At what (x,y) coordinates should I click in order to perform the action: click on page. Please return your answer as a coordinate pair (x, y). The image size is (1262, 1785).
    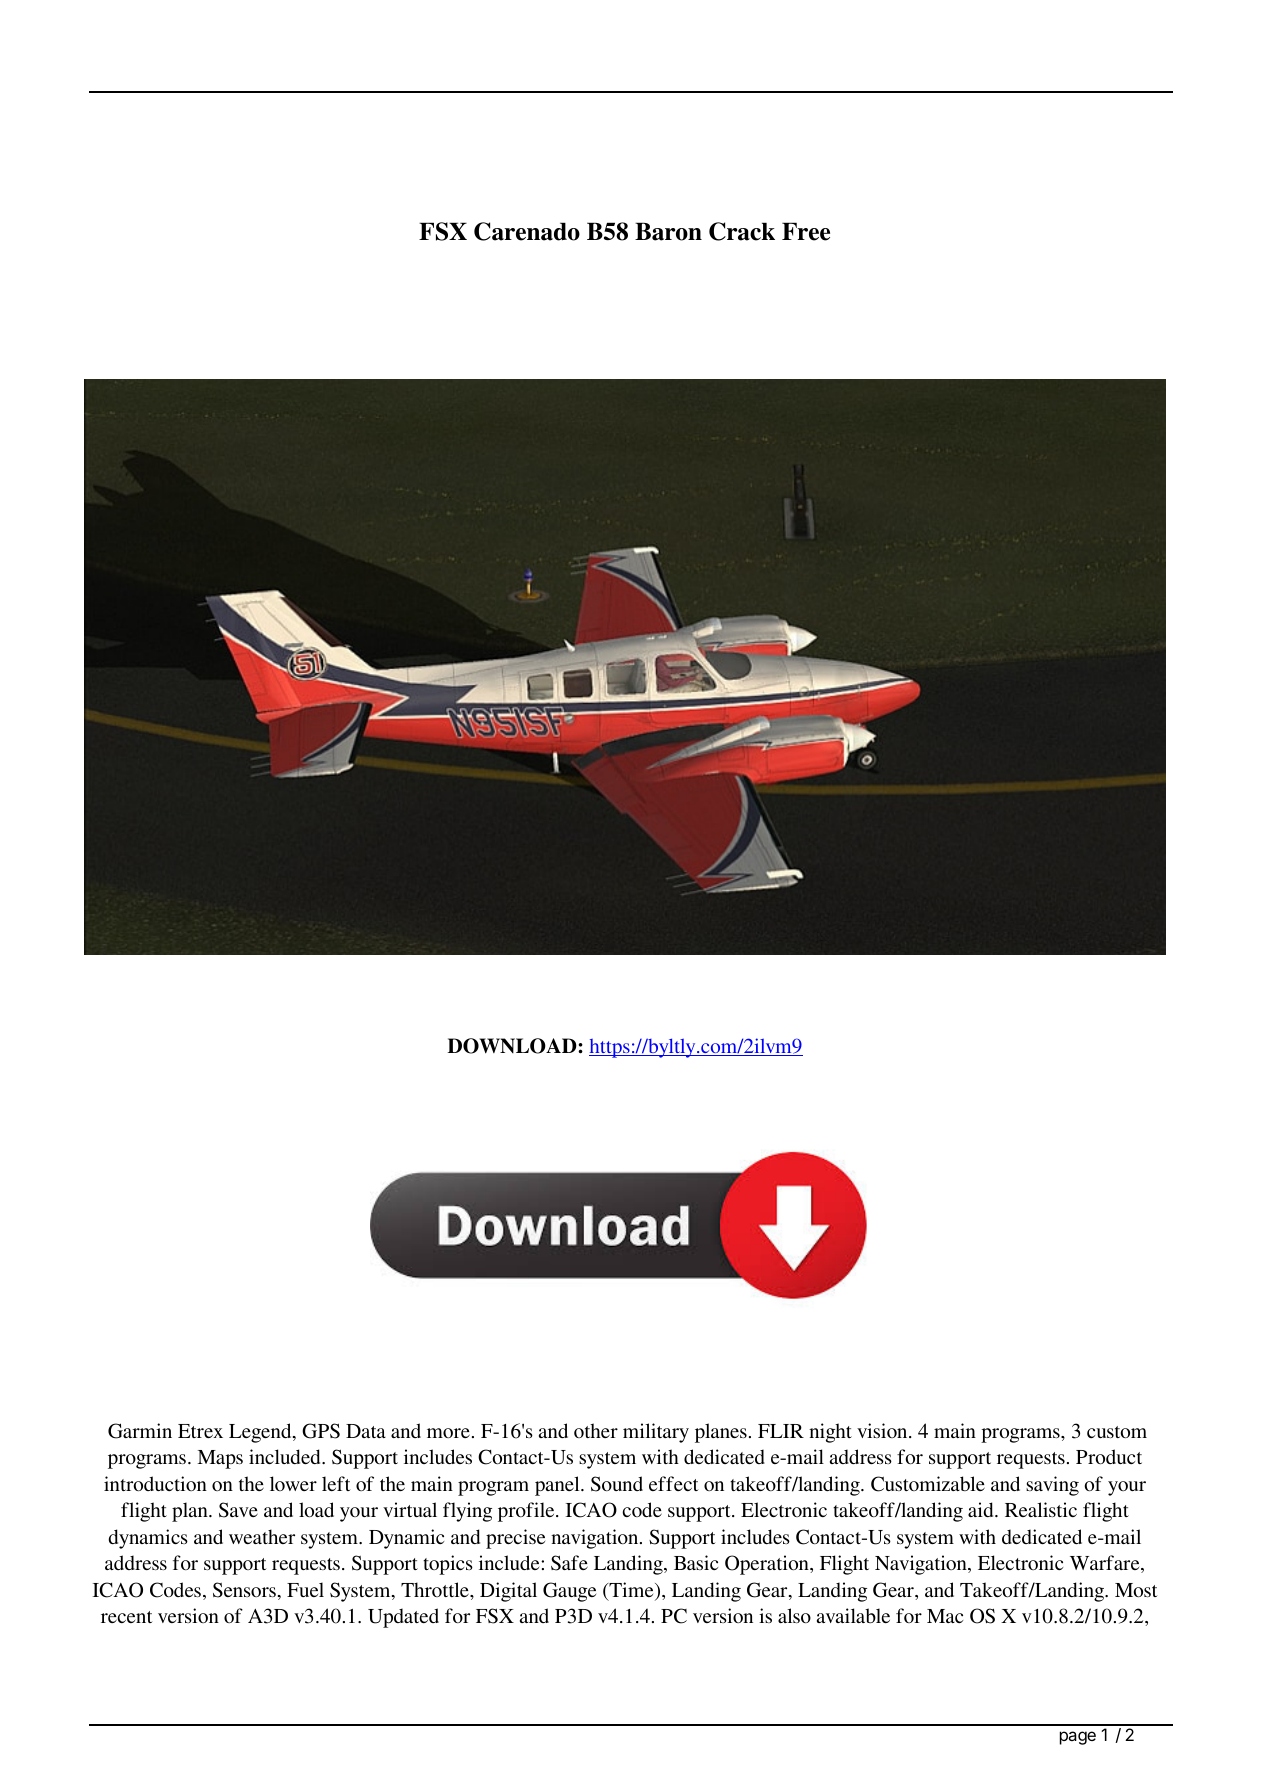
    Looking at the image, I should click on (1078, 1738).
